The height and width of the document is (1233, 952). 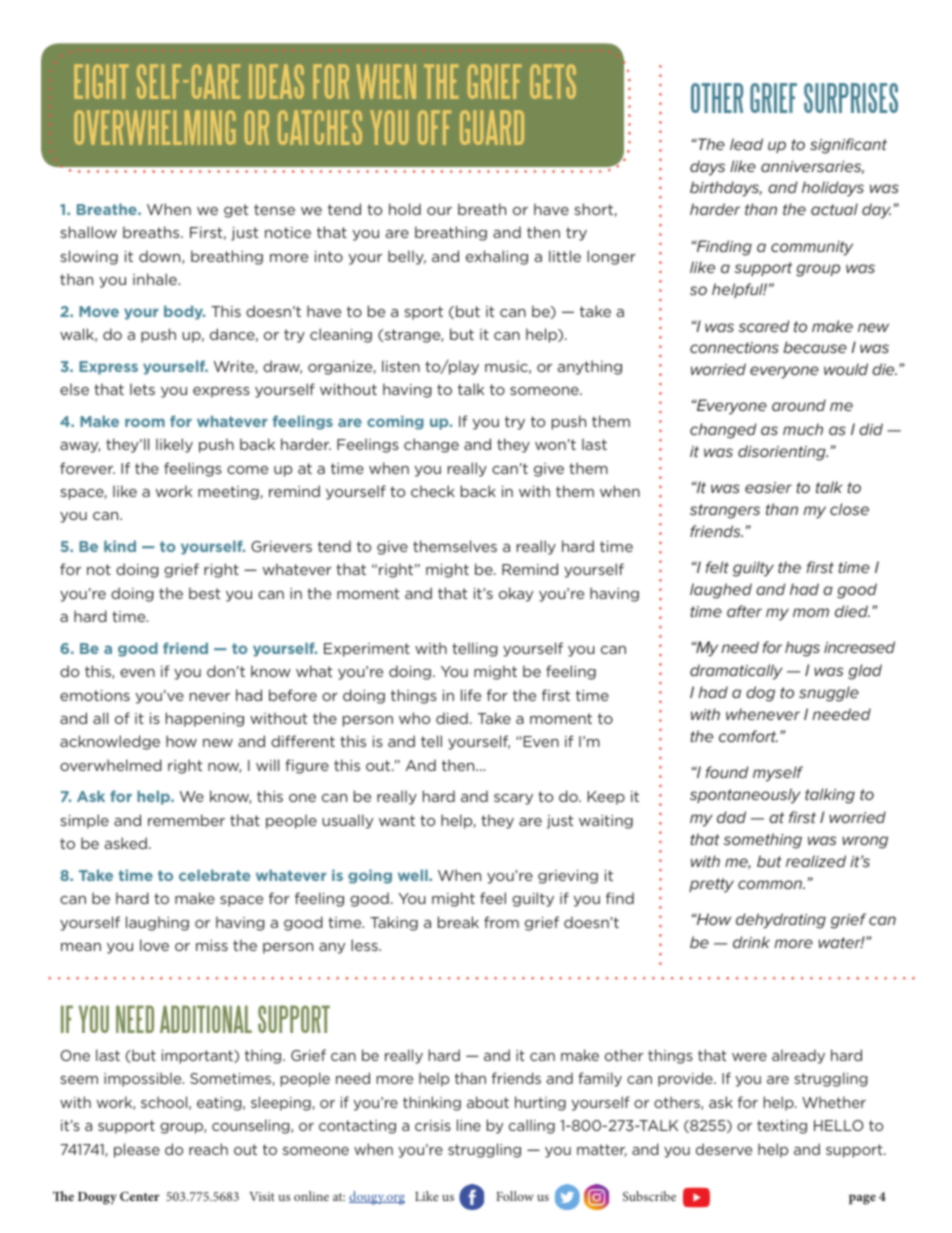 I want to click on best, so click(x=205, y=593).
